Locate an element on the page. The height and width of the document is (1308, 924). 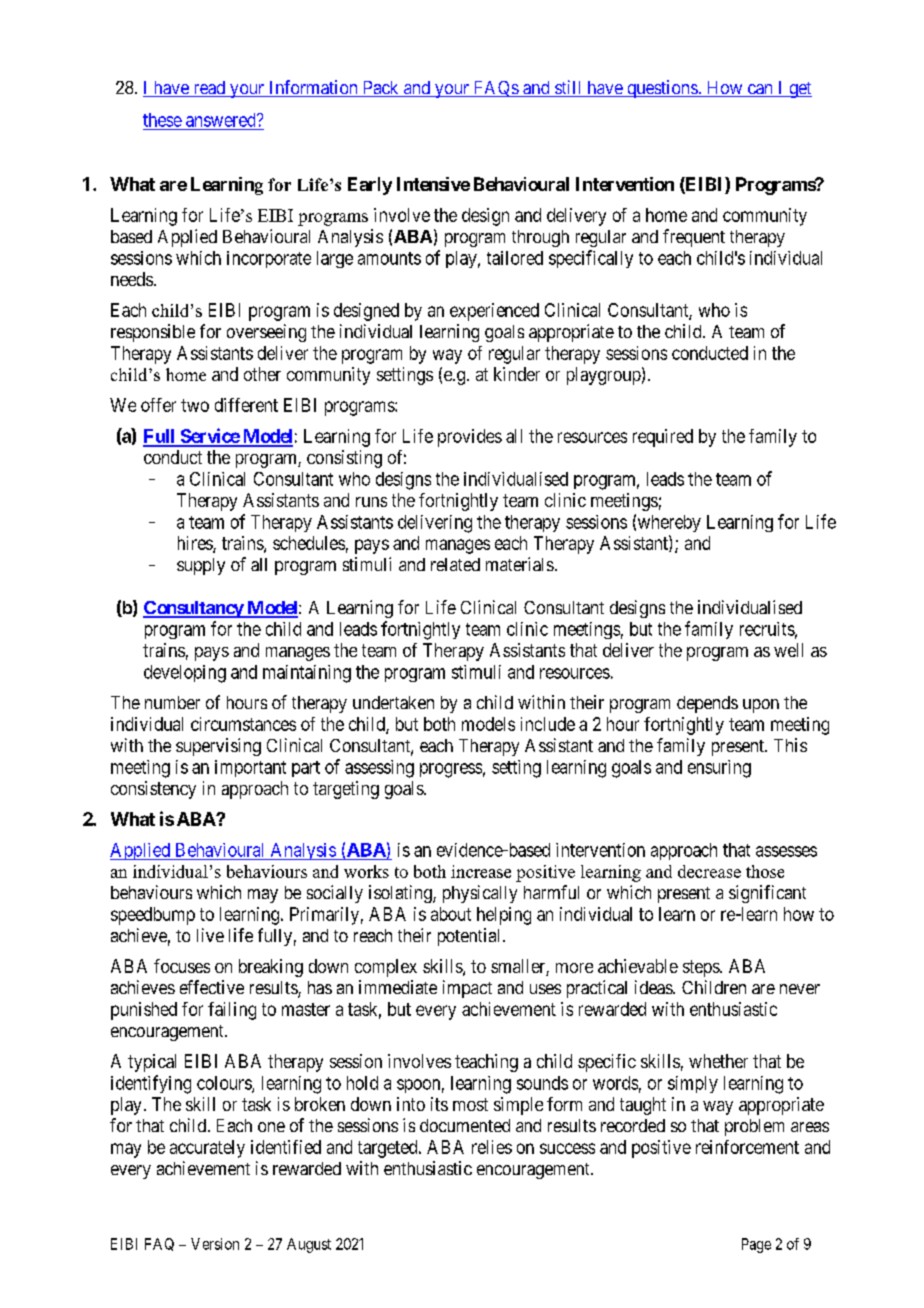
answered is located at coordinates (222, 120).
